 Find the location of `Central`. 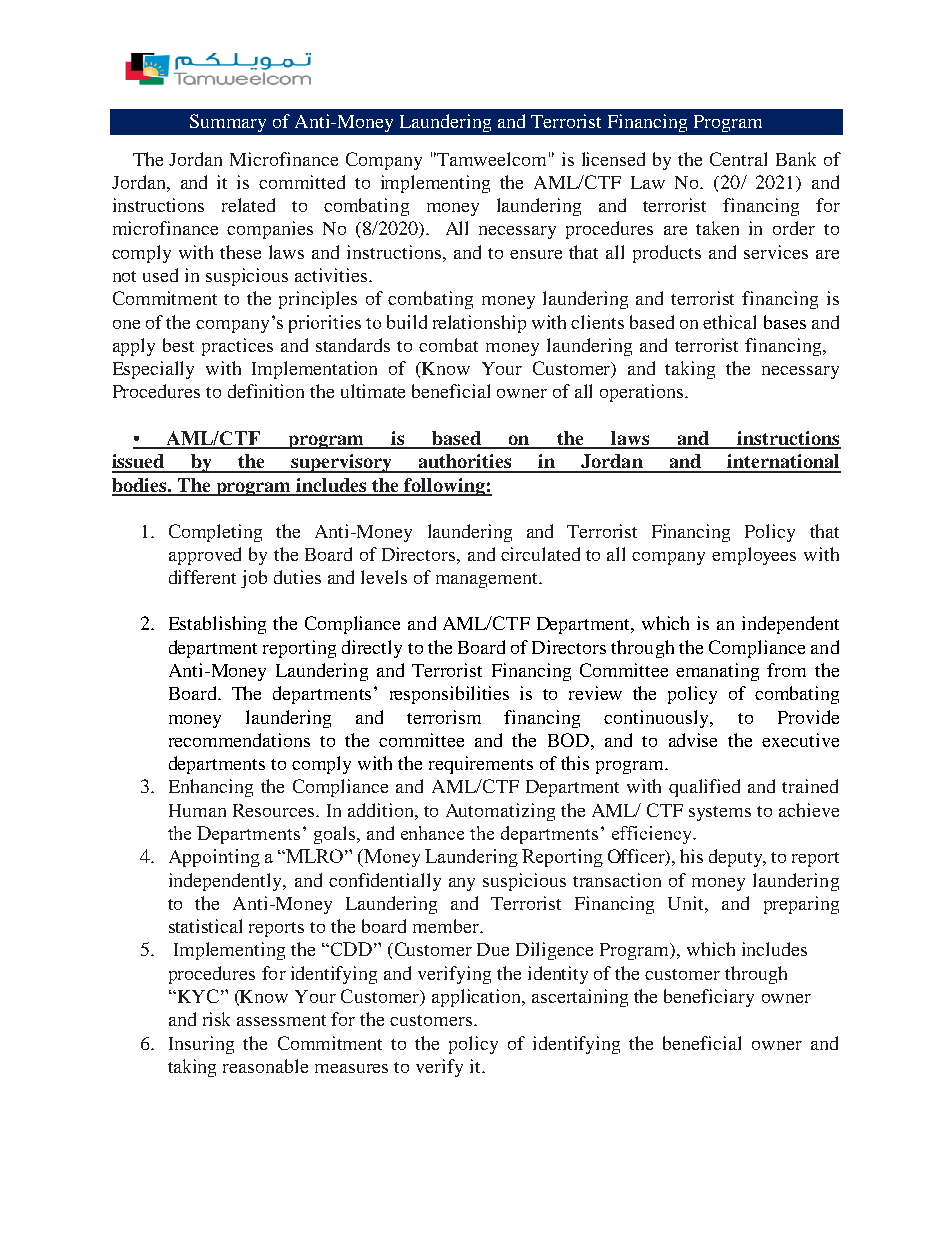

Central is located at coordinates (738, 159).
